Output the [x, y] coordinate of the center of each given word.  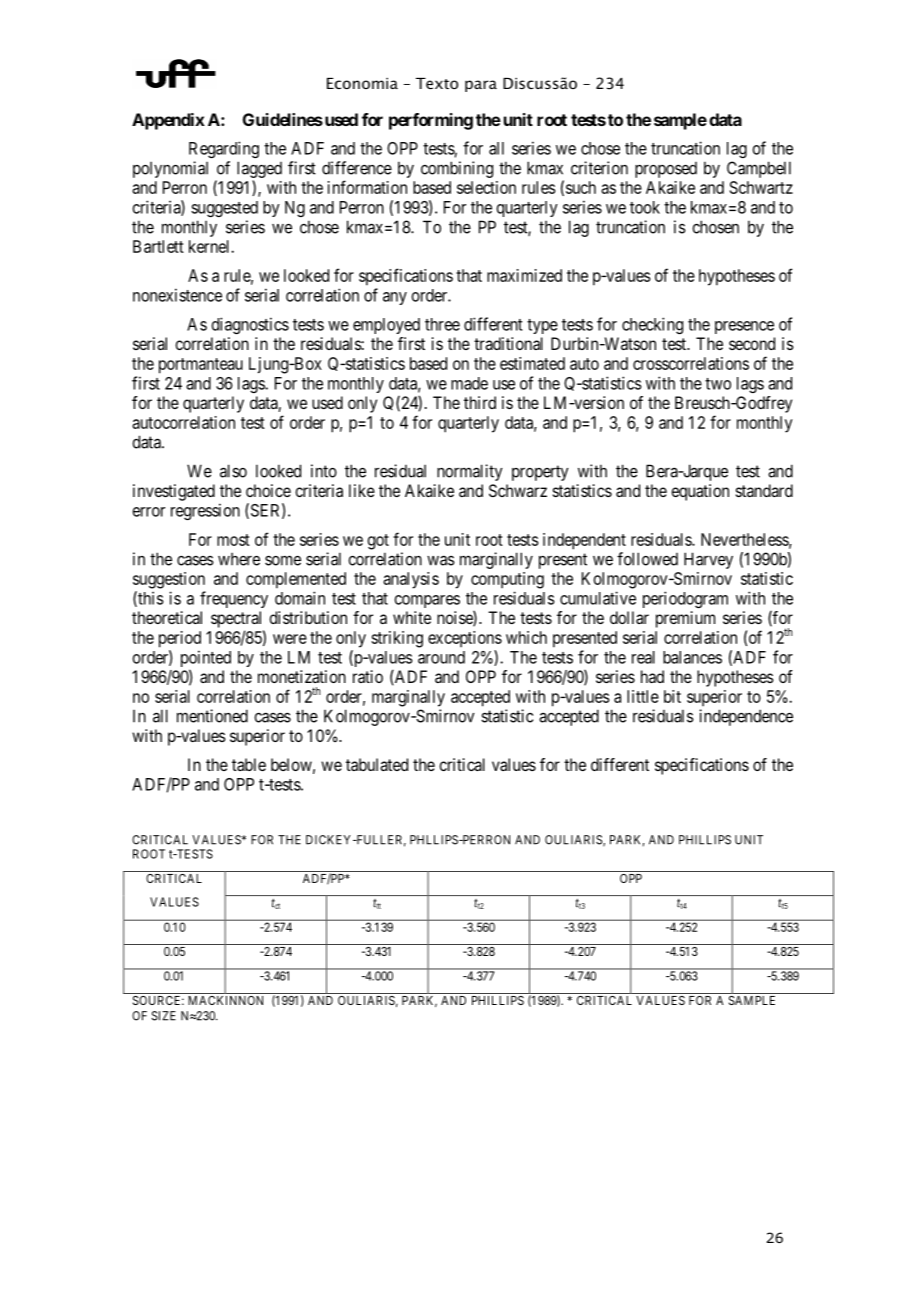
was [441, 560]
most [233, 540]
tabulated [377, 764]
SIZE [163, 1016]
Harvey [708, 560]
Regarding [224, 149]
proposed [666, 170]
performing [431, 121]
